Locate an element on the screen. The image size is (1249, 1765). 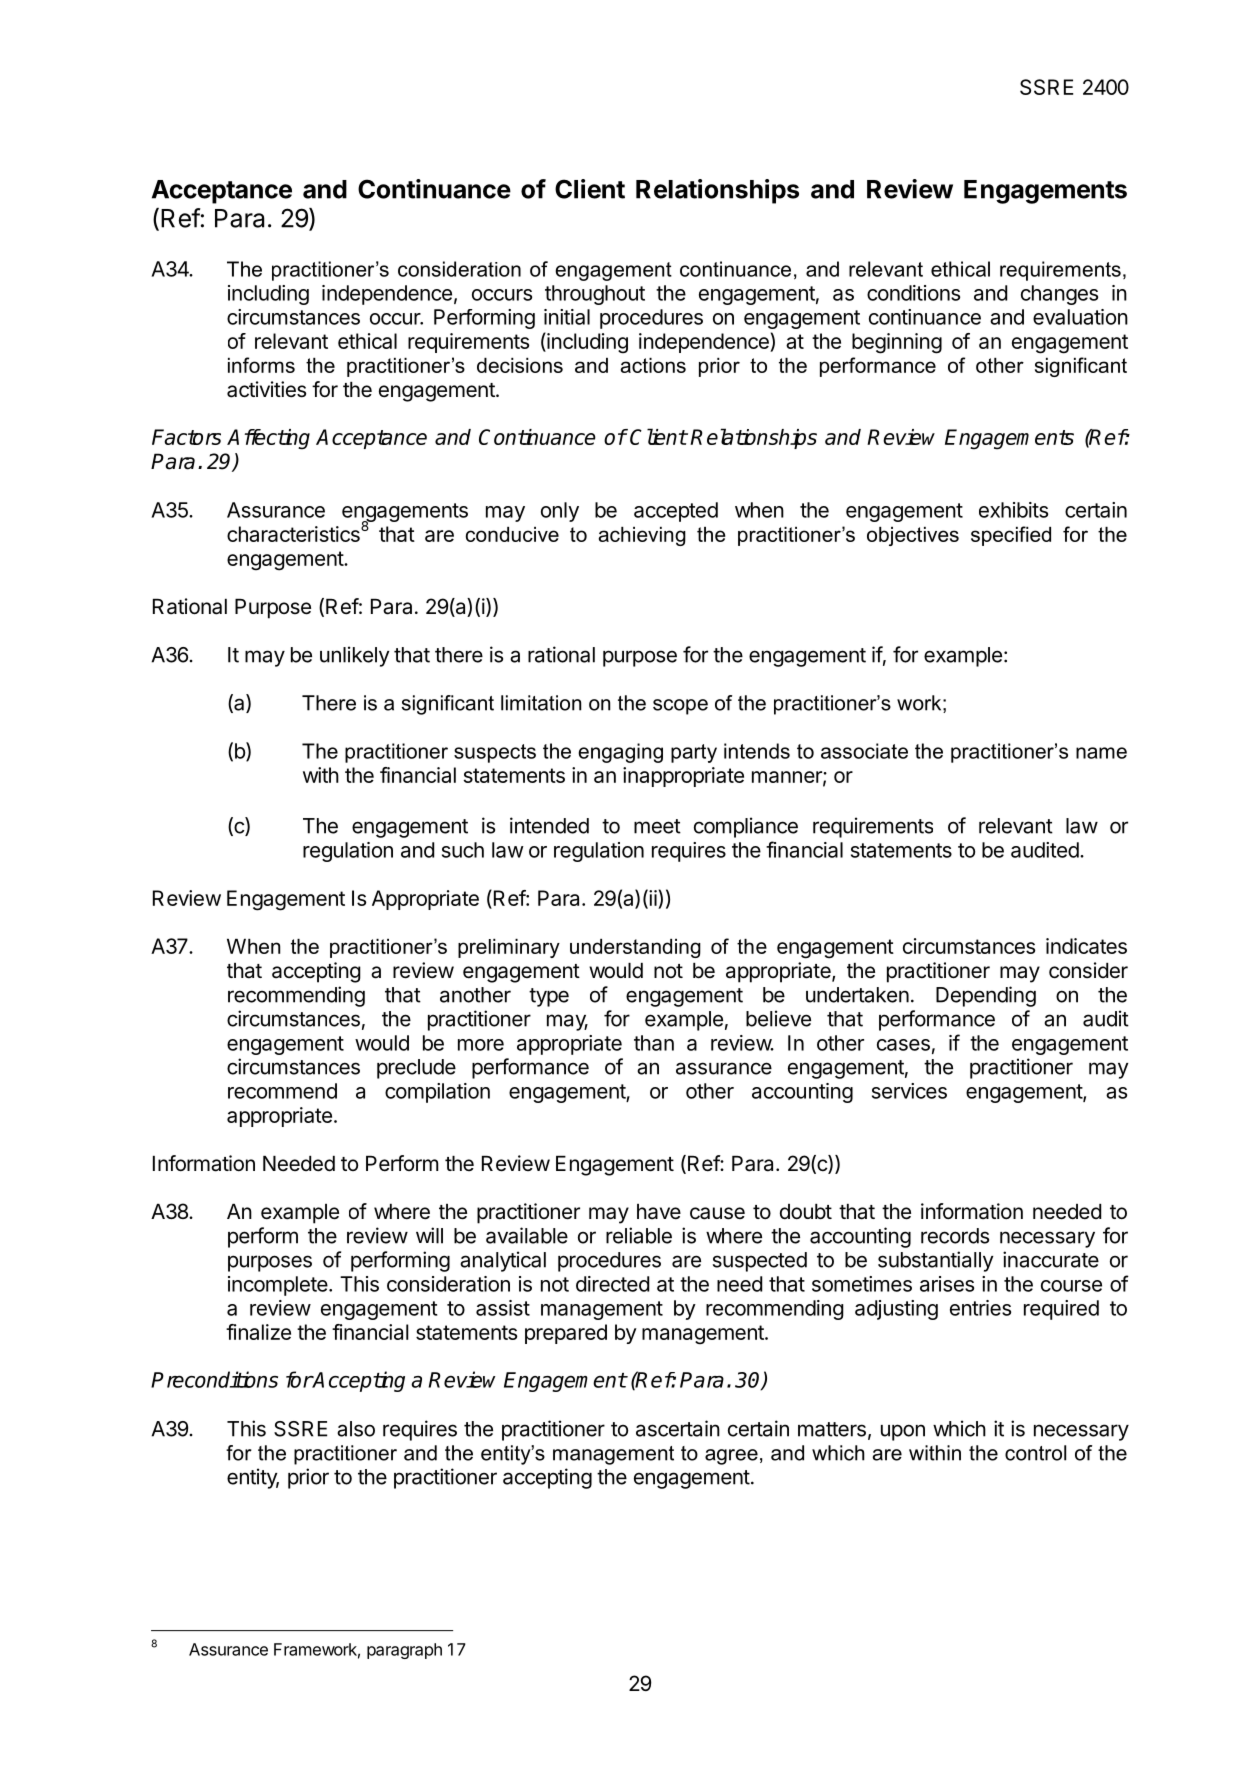
informs is located at coordinates (261, 365).
